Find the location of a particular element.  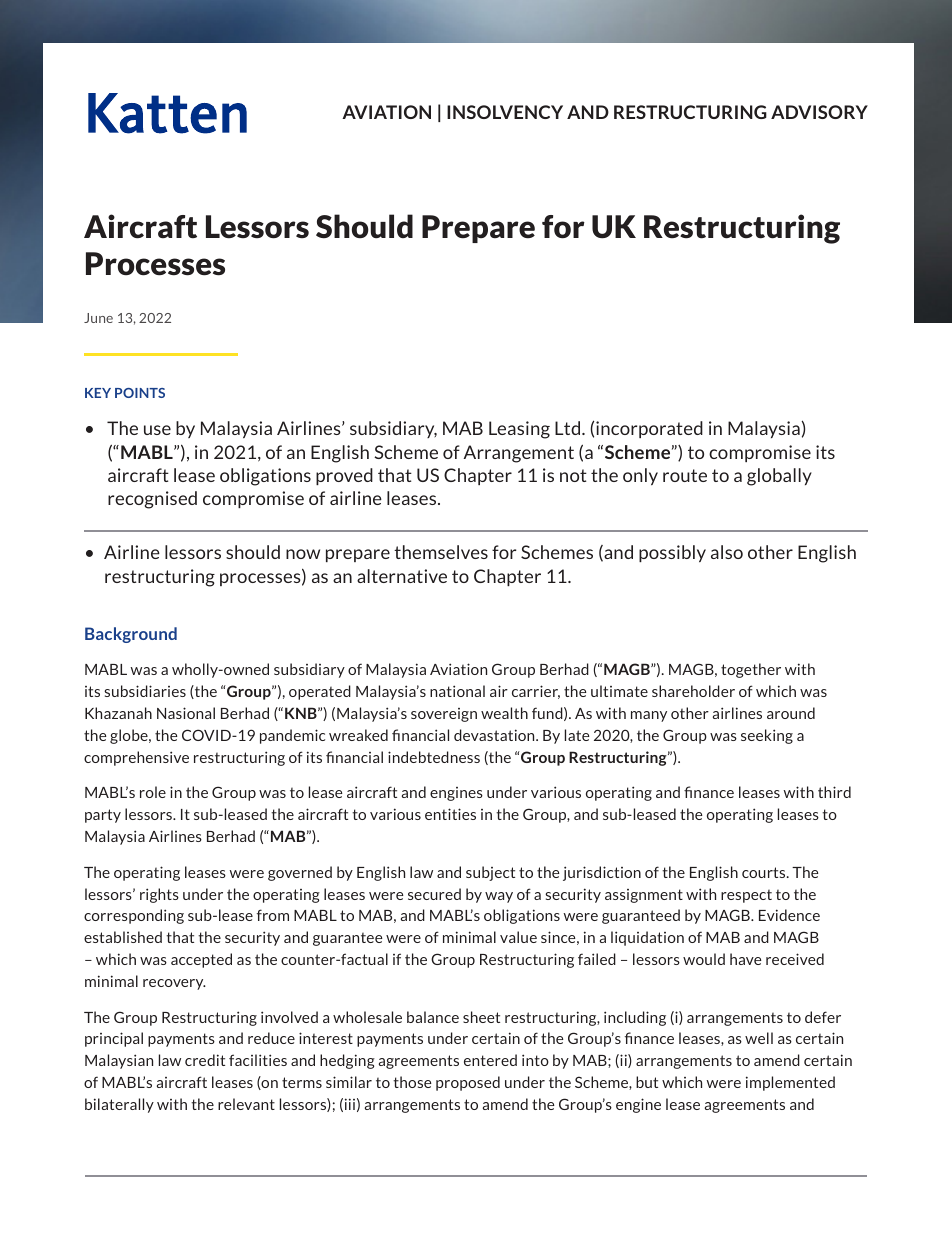

alternative is located at coordinates (402, 576).
